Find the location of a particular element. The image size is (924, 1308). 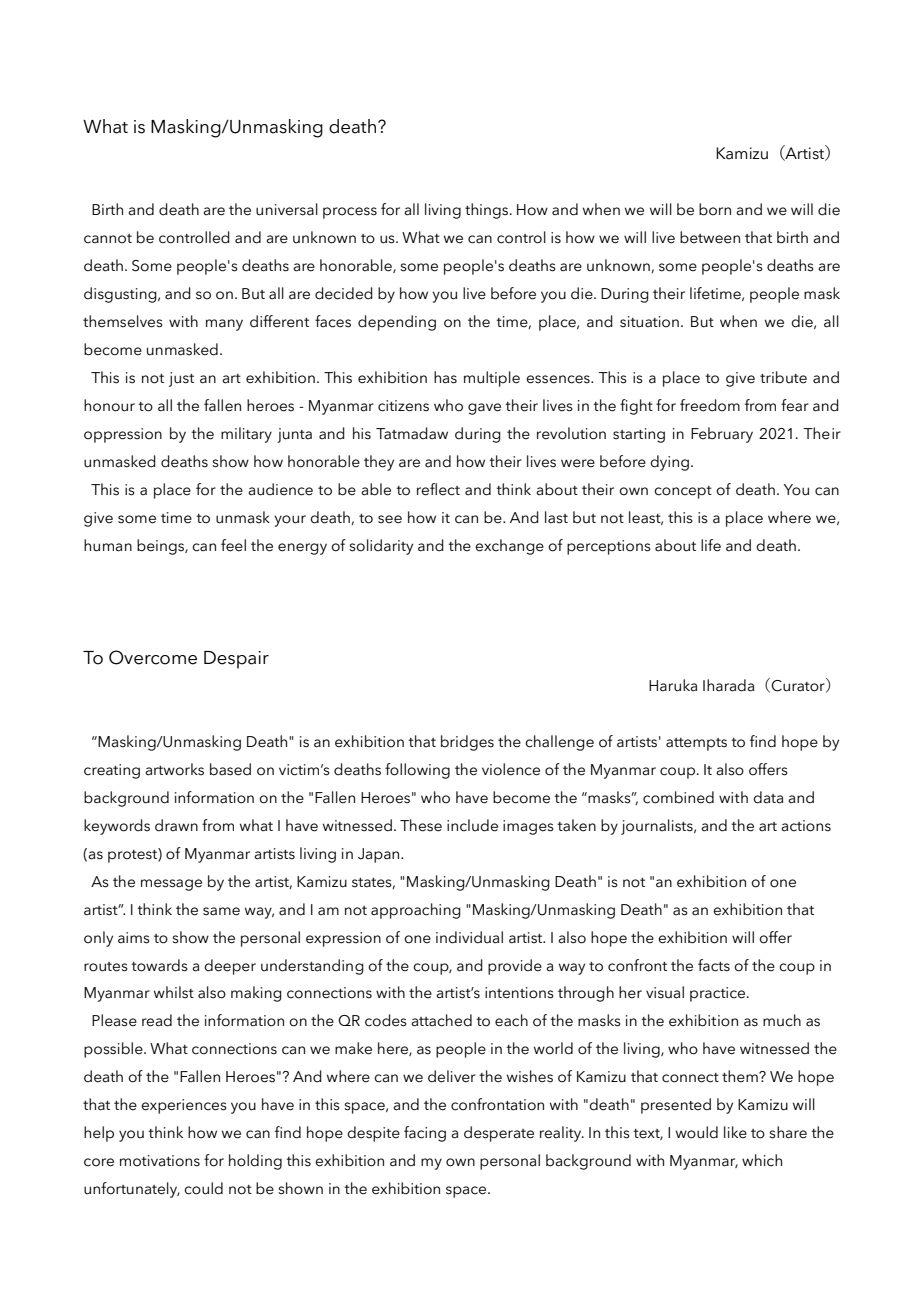

facing is located at coordinates (425, 1134).
